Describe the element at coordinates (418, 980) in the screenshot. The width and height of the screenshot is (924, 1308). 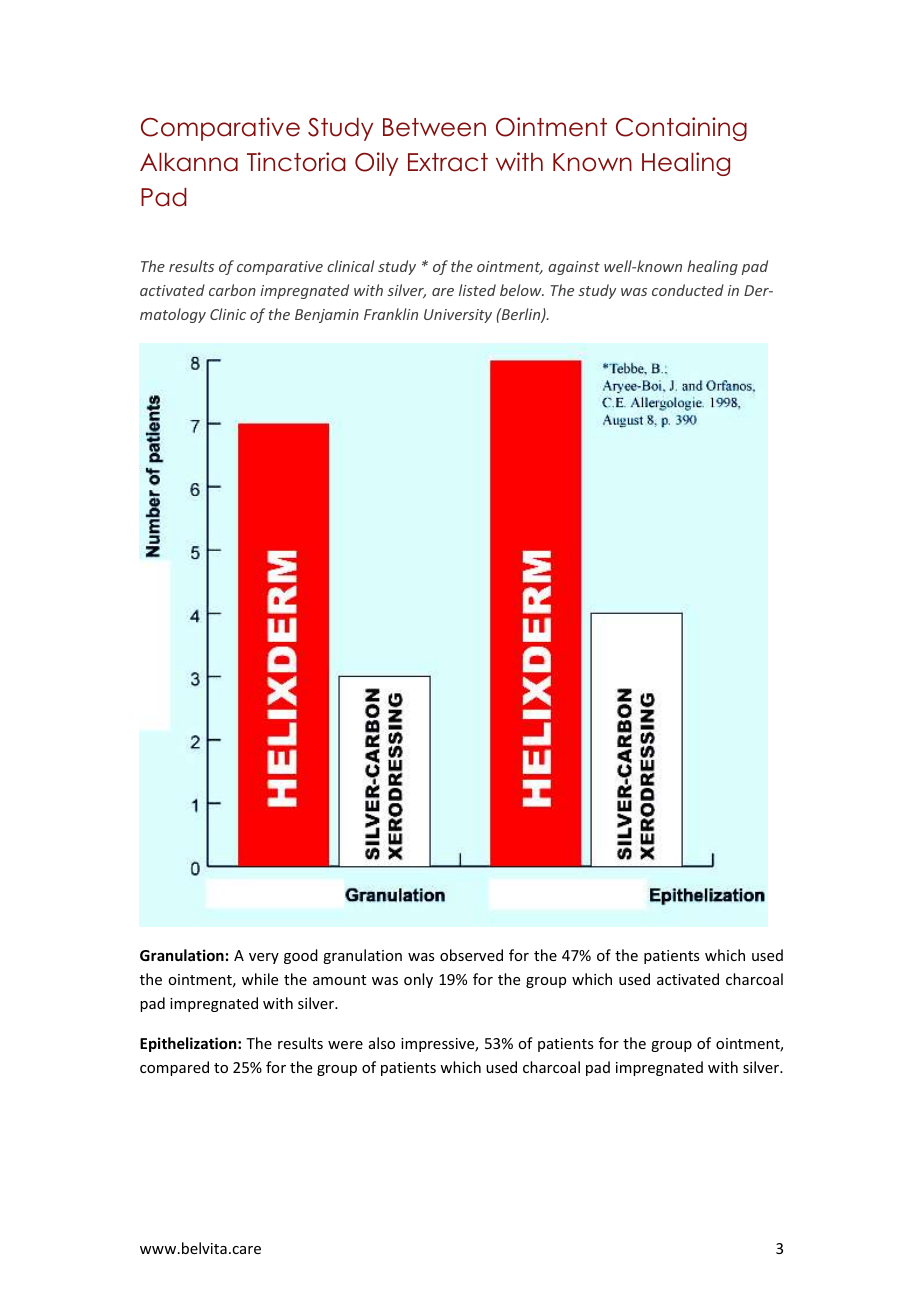
I see `only` at that location.
